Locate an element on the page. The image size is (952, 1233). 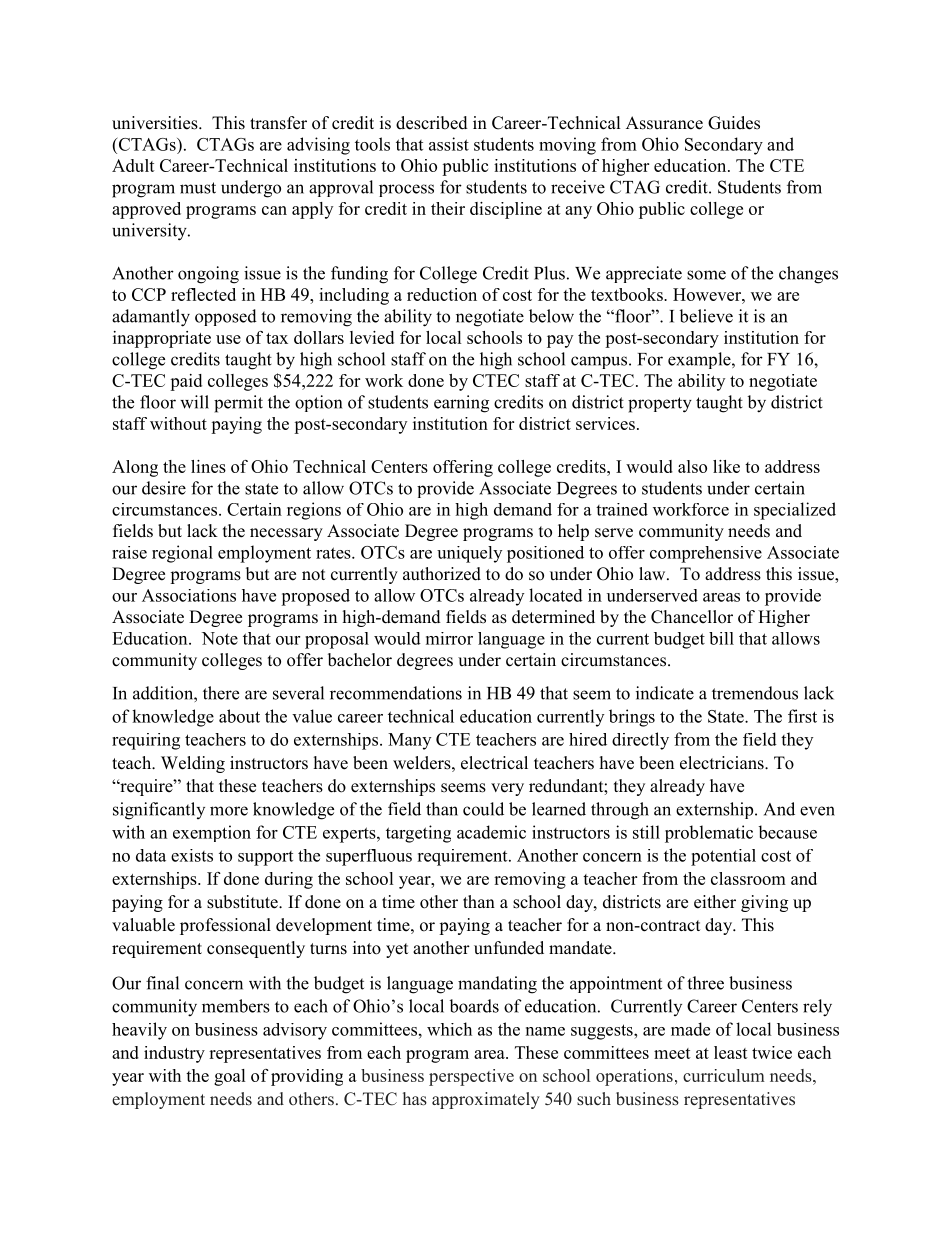
goal is located at coordinates (229, 1077).
